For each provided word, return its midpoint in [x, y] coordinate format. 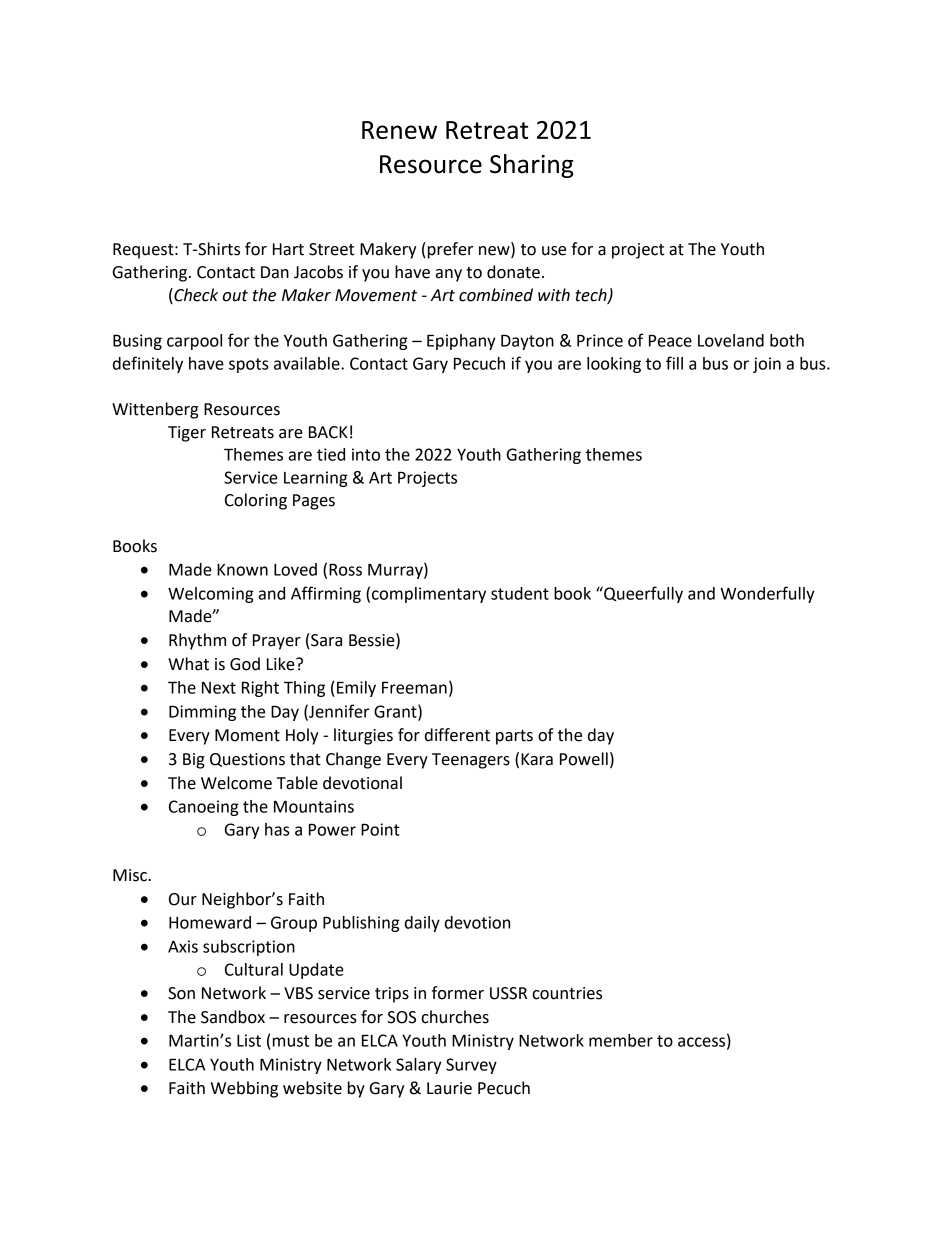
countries [567, 993]
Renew [399, 130]
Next [219, 688]
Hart [288, 249]
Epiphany [461, 342]
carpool [194, 342]
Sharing [532, 166]
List [249, 1040]
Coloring [256, 501]
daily [422, 924]
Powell [584, 759]
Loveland [731, 340]
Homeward [210, 922]
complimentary [429, 595]
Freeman [414, 687]
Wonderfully [767, 594]
